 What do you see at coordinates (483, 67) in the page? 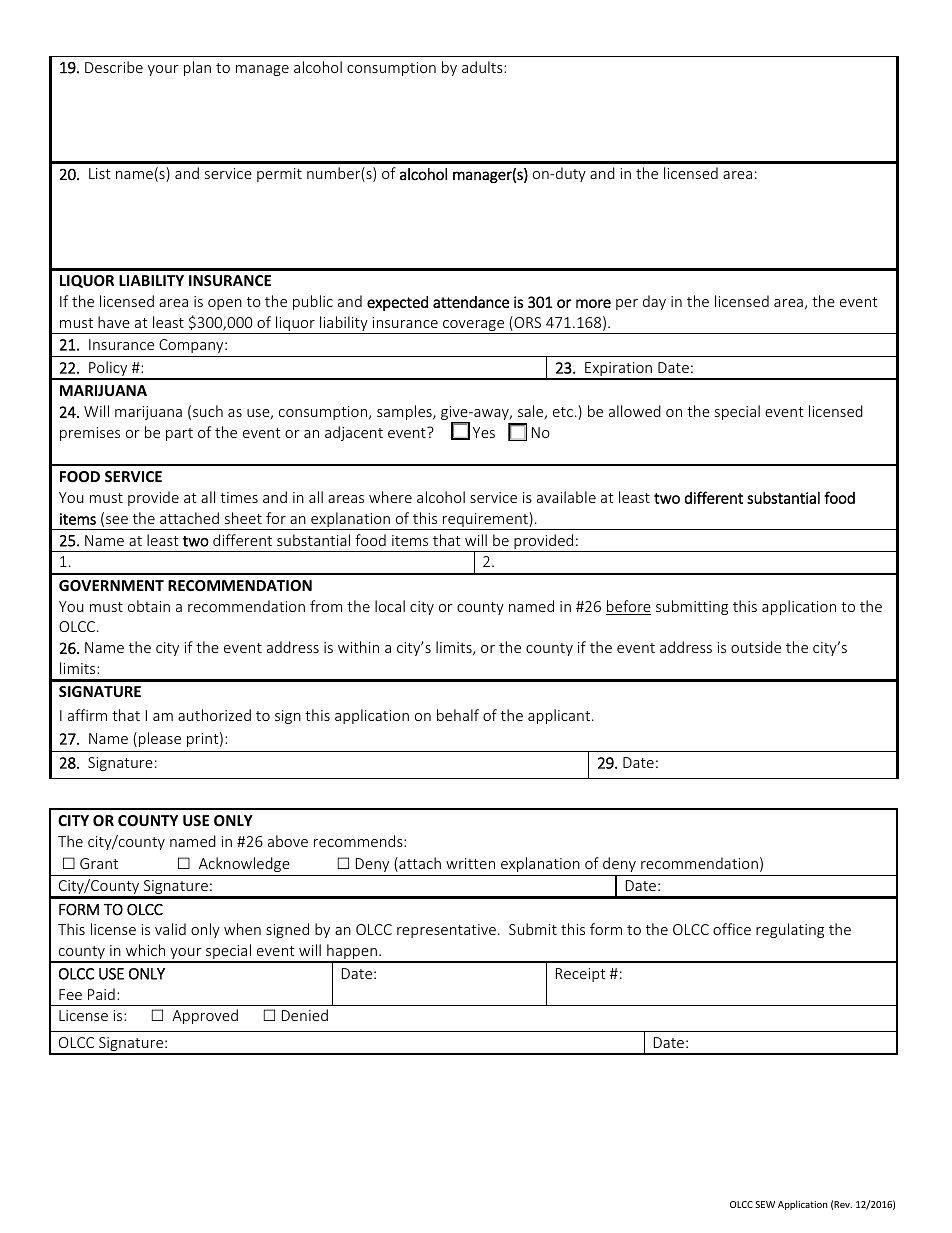
I see `adults` at bounding box center [483, 67].
